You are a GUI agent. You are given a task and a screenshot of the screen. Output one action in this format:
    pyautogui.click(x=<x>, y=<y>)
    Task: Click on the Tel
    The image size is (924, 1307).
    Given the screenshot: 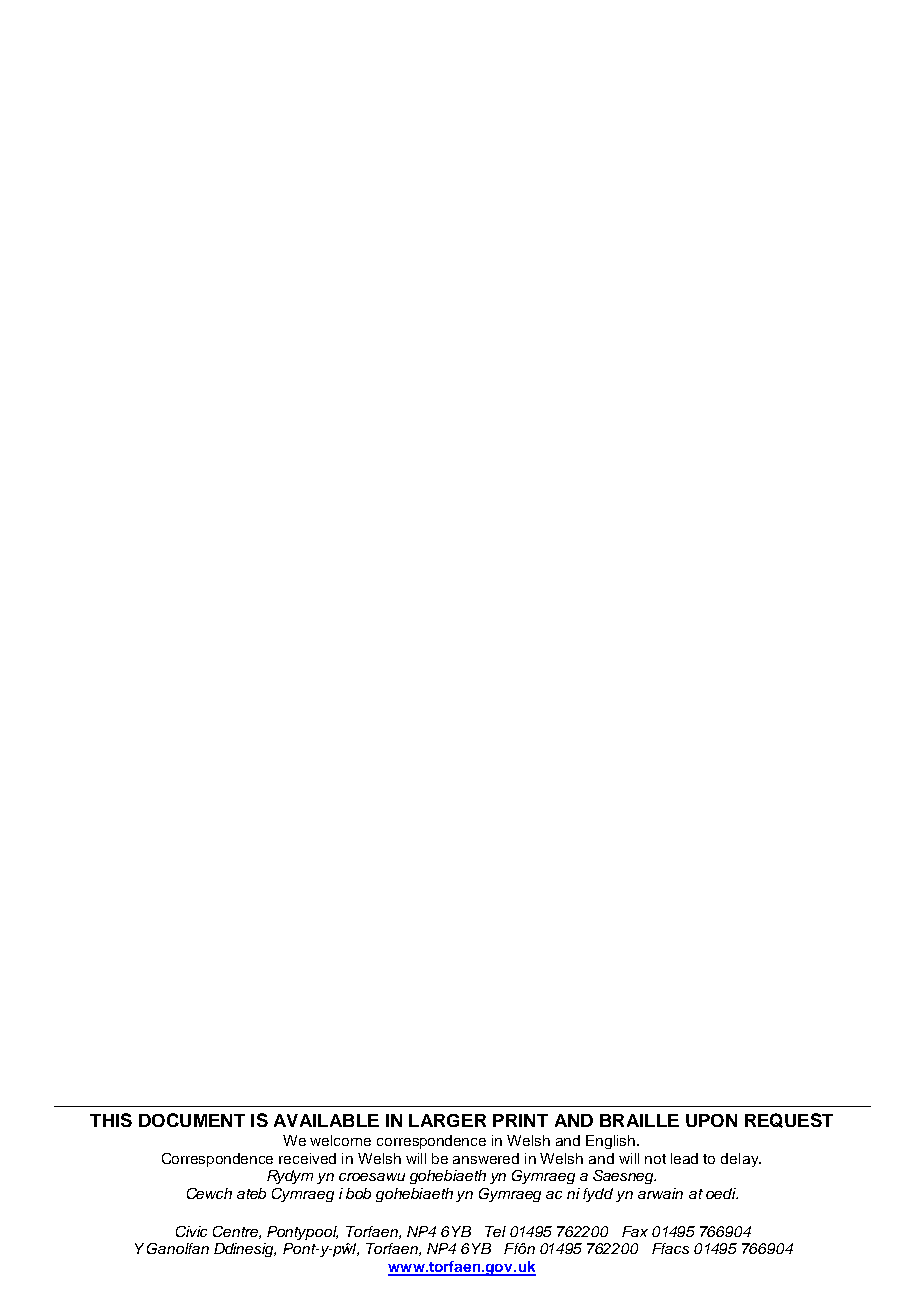 What is the action you would take?
    pyautogui.click(x=495, y=1231)
